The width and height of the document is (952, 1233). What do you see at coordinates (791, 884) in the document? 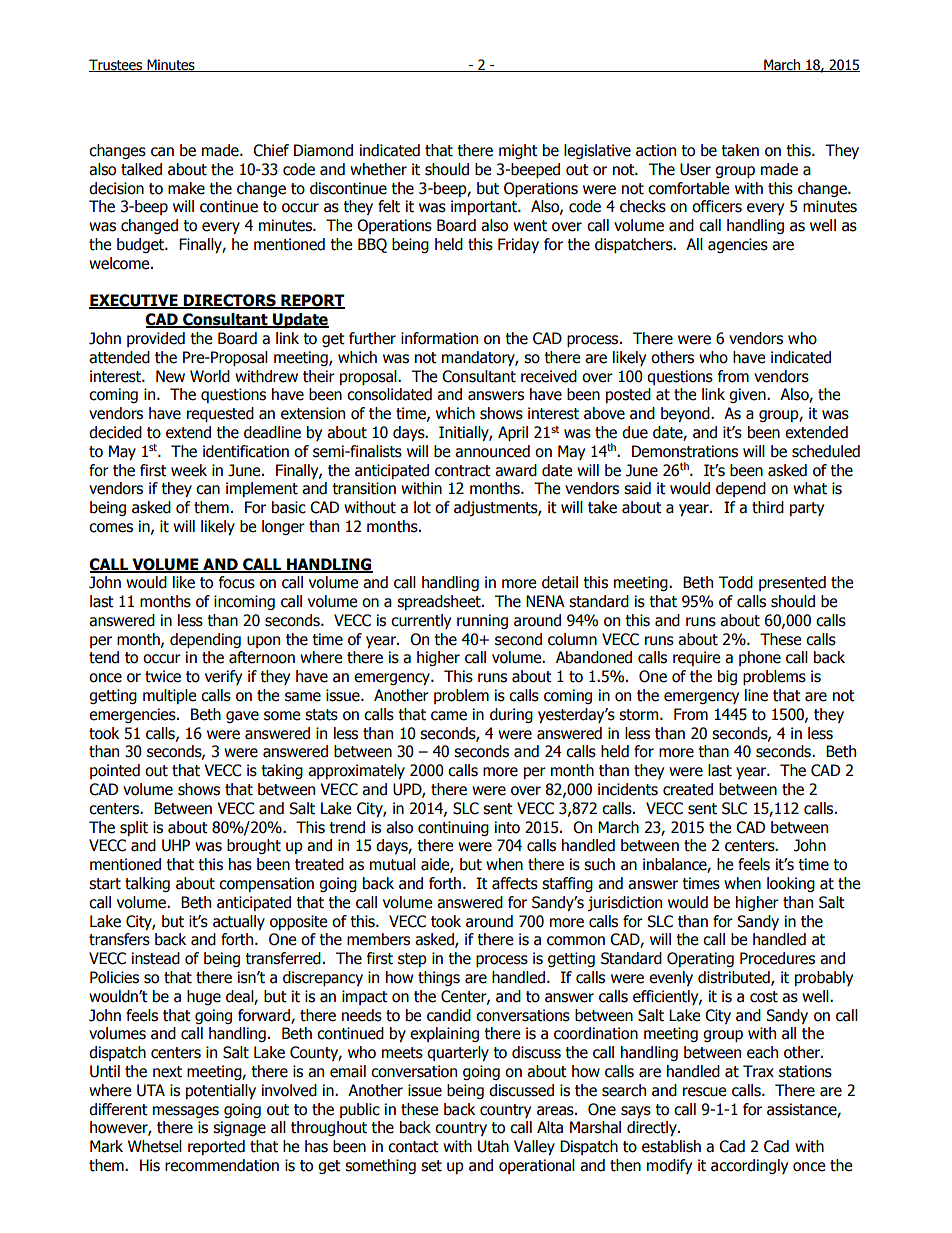
I see `looking` at bounding box center [791, 884].
